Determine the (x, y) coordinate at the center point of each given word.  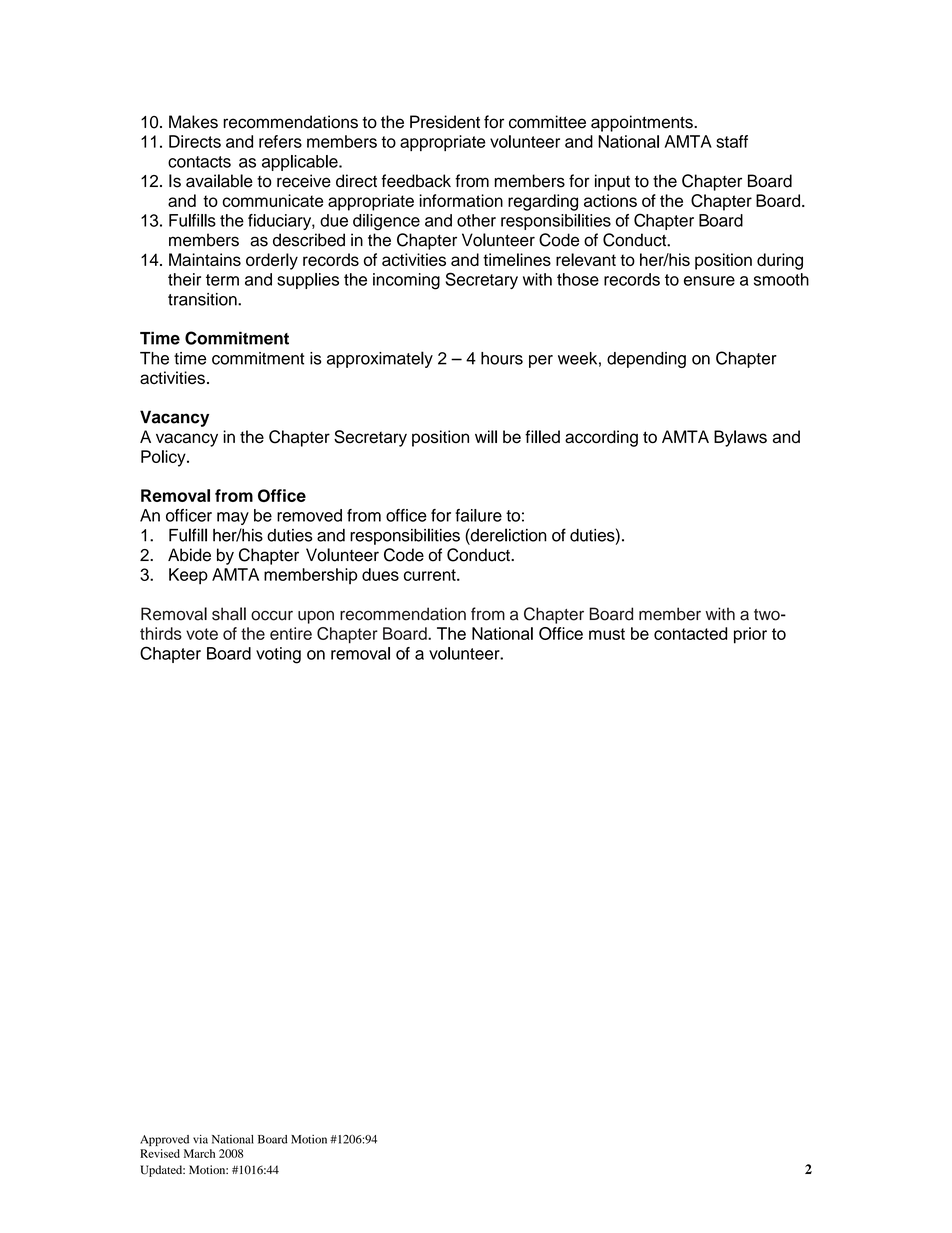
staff (732, 141)
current (431, 575)
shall (229, 614)
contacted (690, 633)
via (200, 1139)
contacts (199, 162)
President (445, 122)
